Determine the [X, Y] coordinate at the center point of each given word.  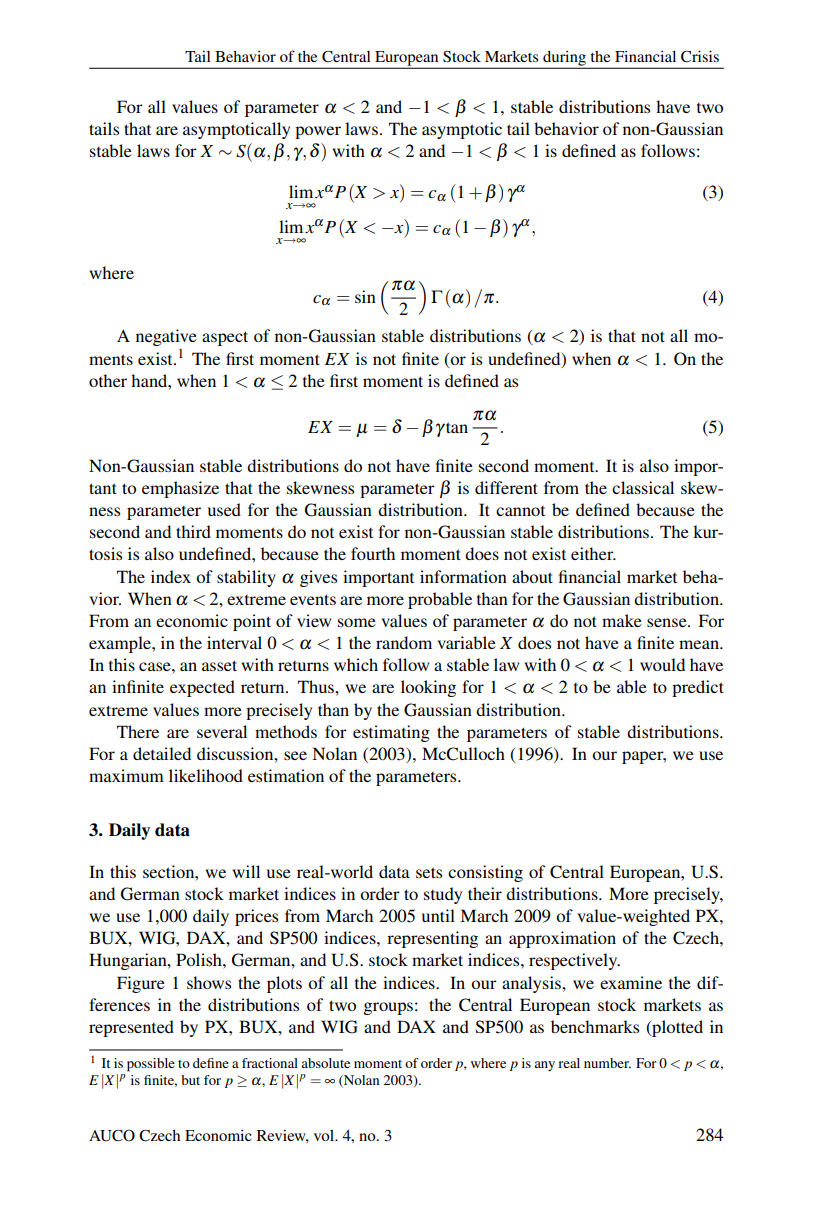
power [318, 132]
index [171, 576]
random [404, 642]
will [246, 871]
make [622, 620]
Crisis [700, 56]
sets [429, 872]
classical [643, 487]
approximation [562, 939]
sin [365, 296]
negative [166, 337]
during [564, 59]
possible [151, 1065]
